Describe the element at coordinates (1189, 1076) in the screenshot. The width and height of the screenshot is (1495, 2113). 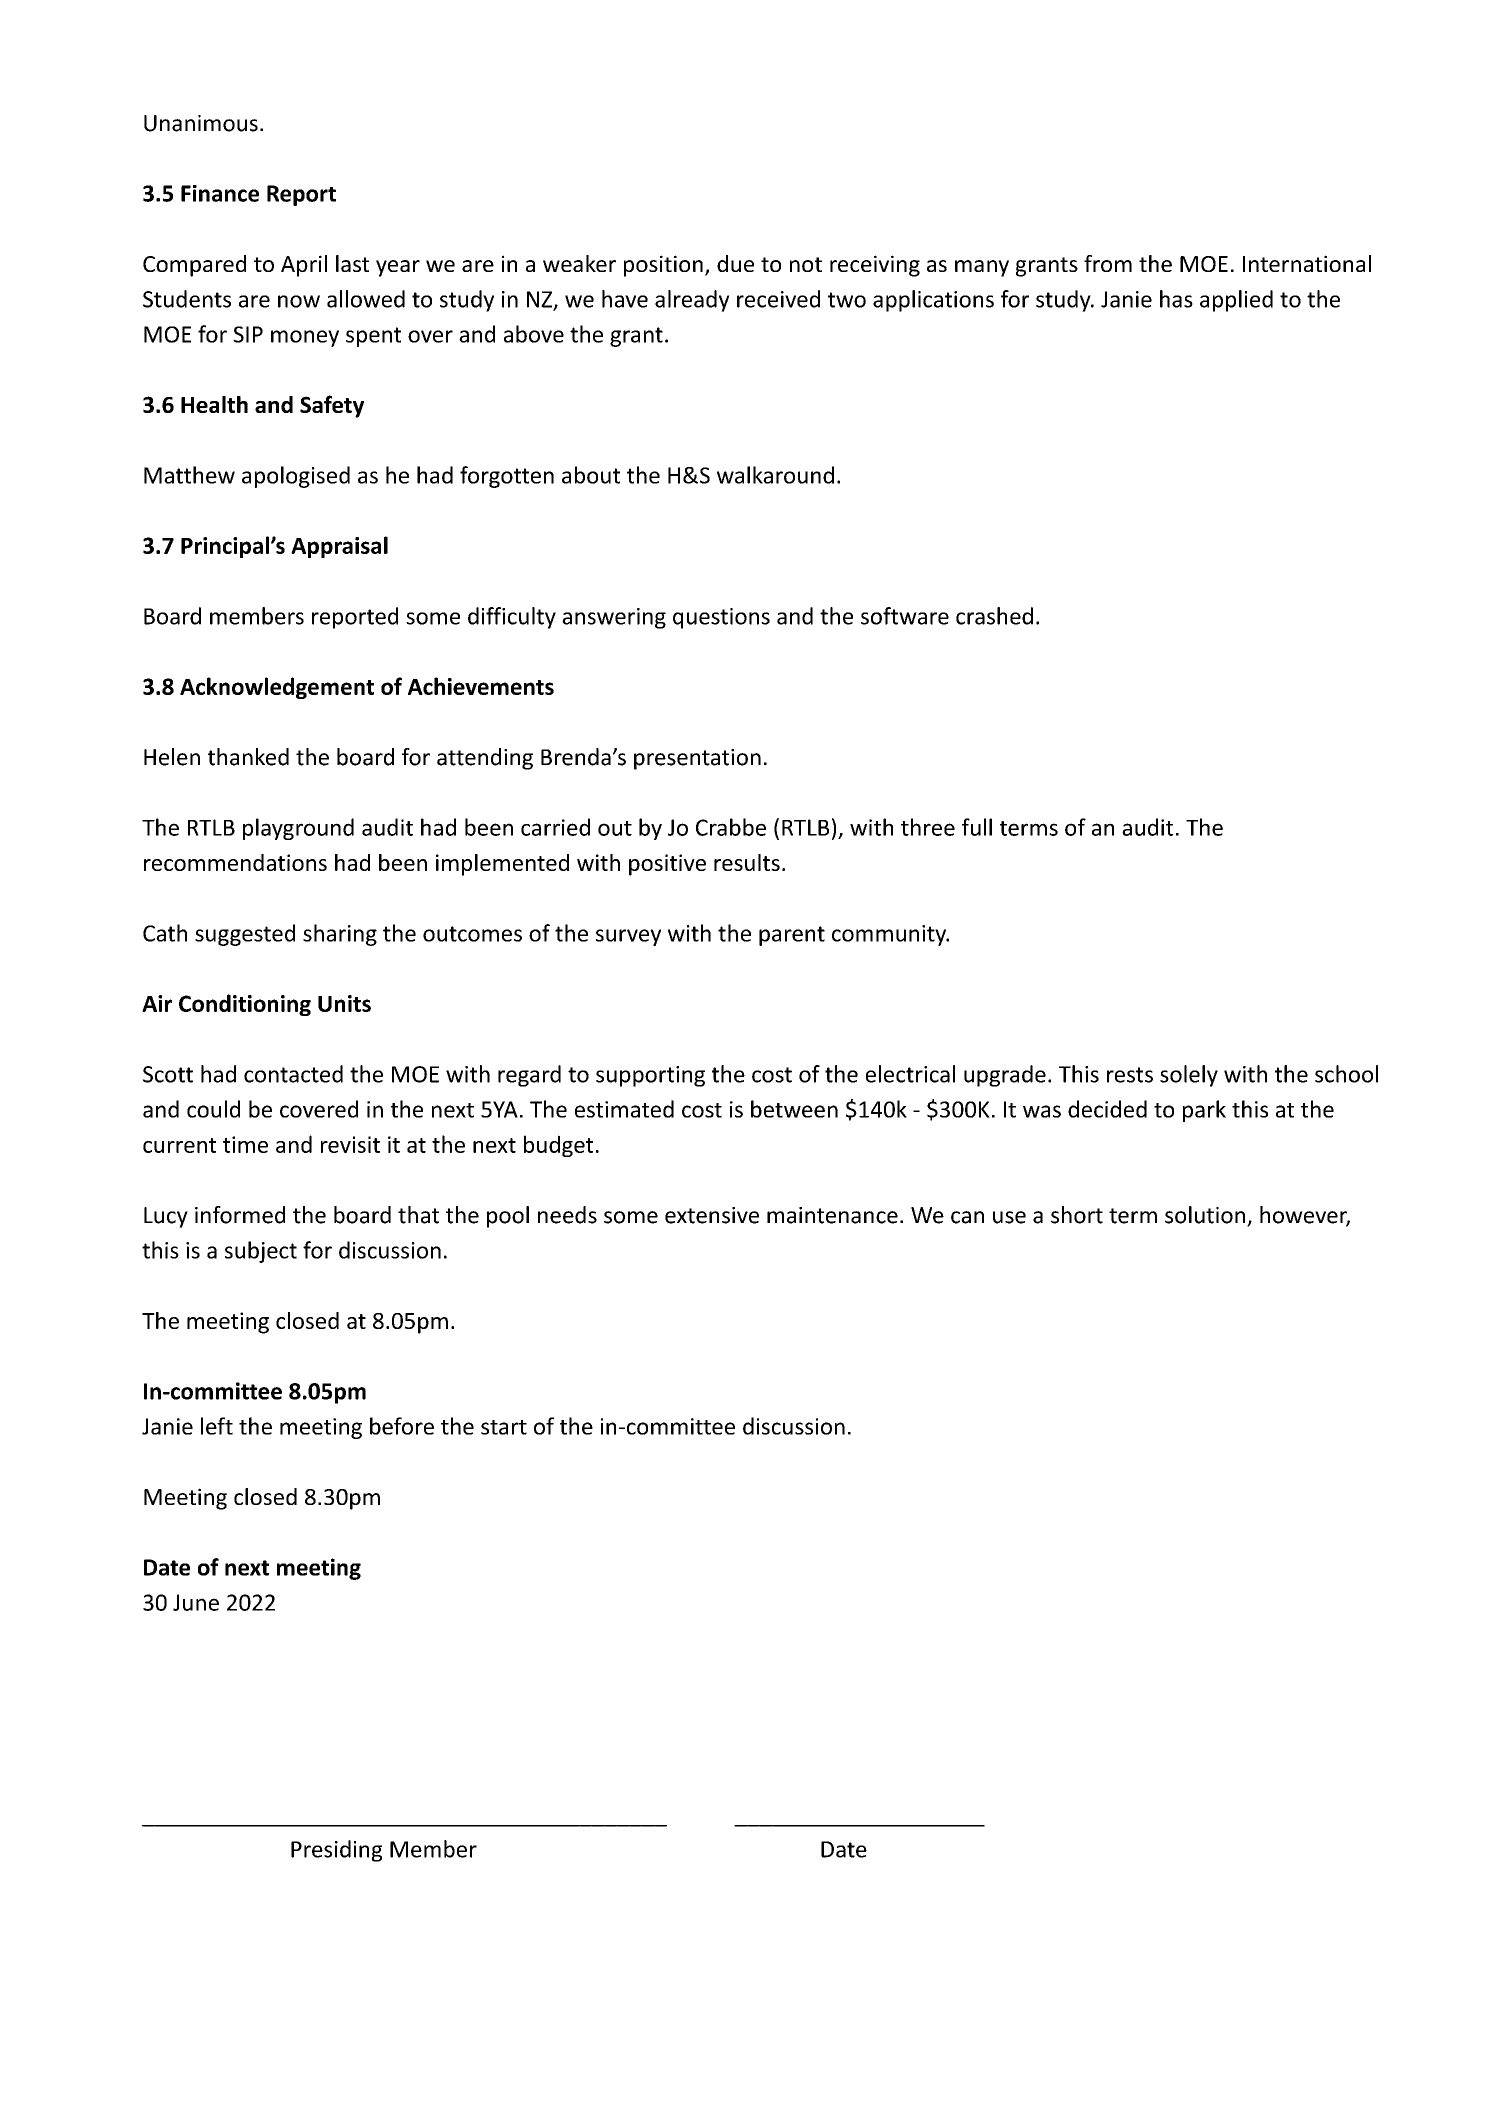
I see `solely` at that location.
